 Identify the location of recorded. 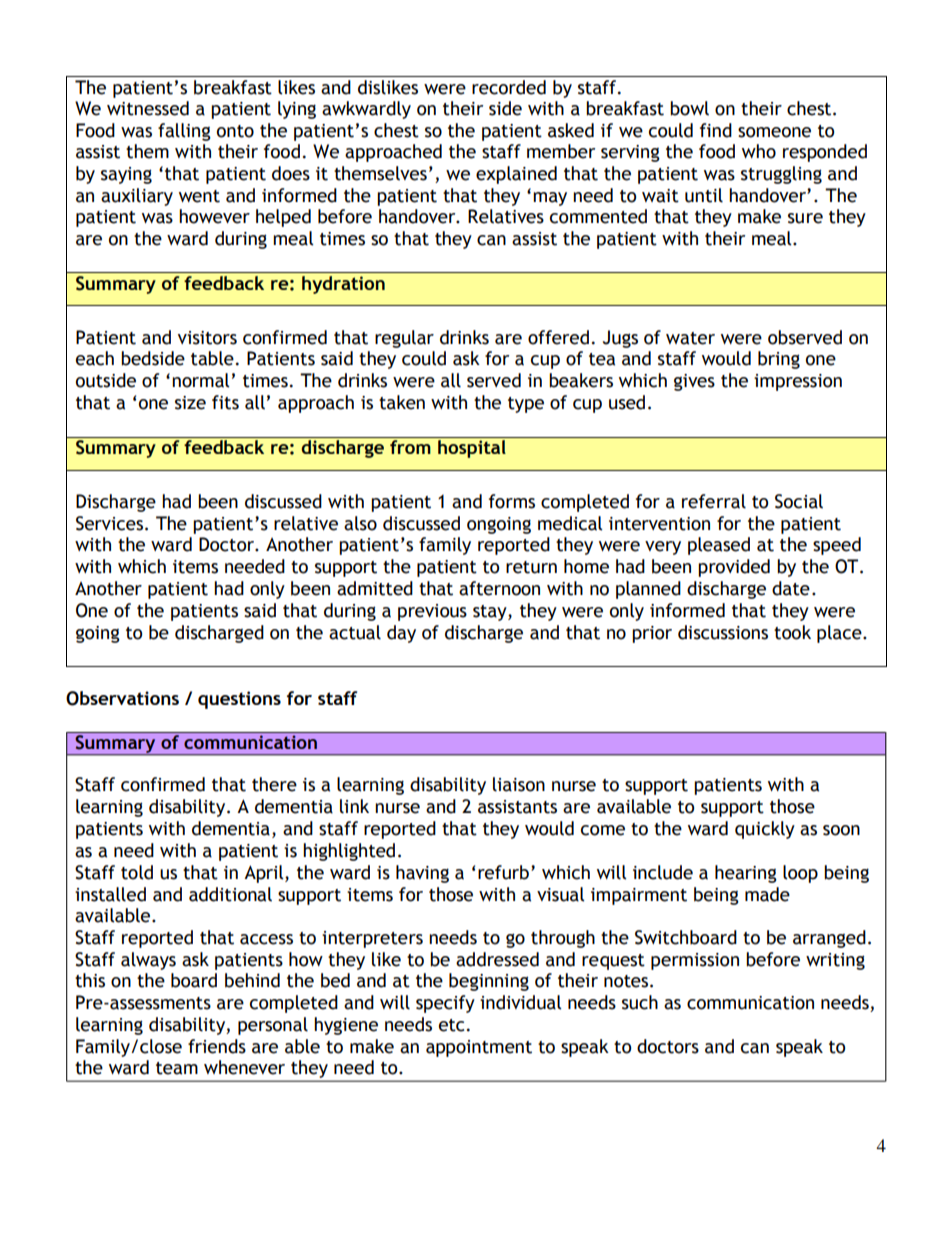
(509, 87).
